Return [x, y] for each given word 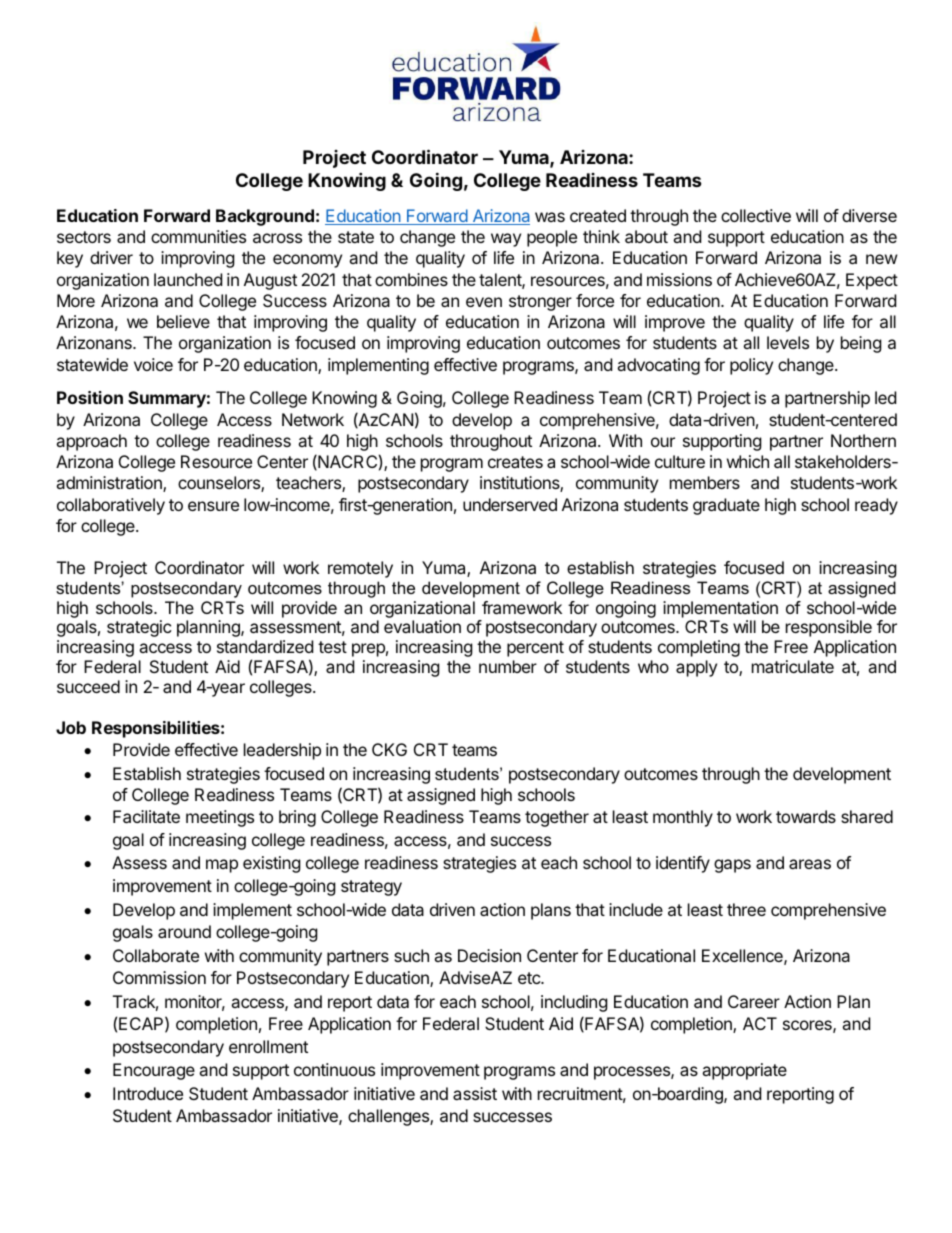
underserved [510, 504]
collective [756, 215]
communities [198, 236]
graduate [726, 506]
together [557, 818]
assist [475, 1093]
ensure [213, 506]
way [506, 240]
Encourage [154, 1071]
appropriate [744, 1071]
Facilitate [146, 816]
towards [806, 816]
